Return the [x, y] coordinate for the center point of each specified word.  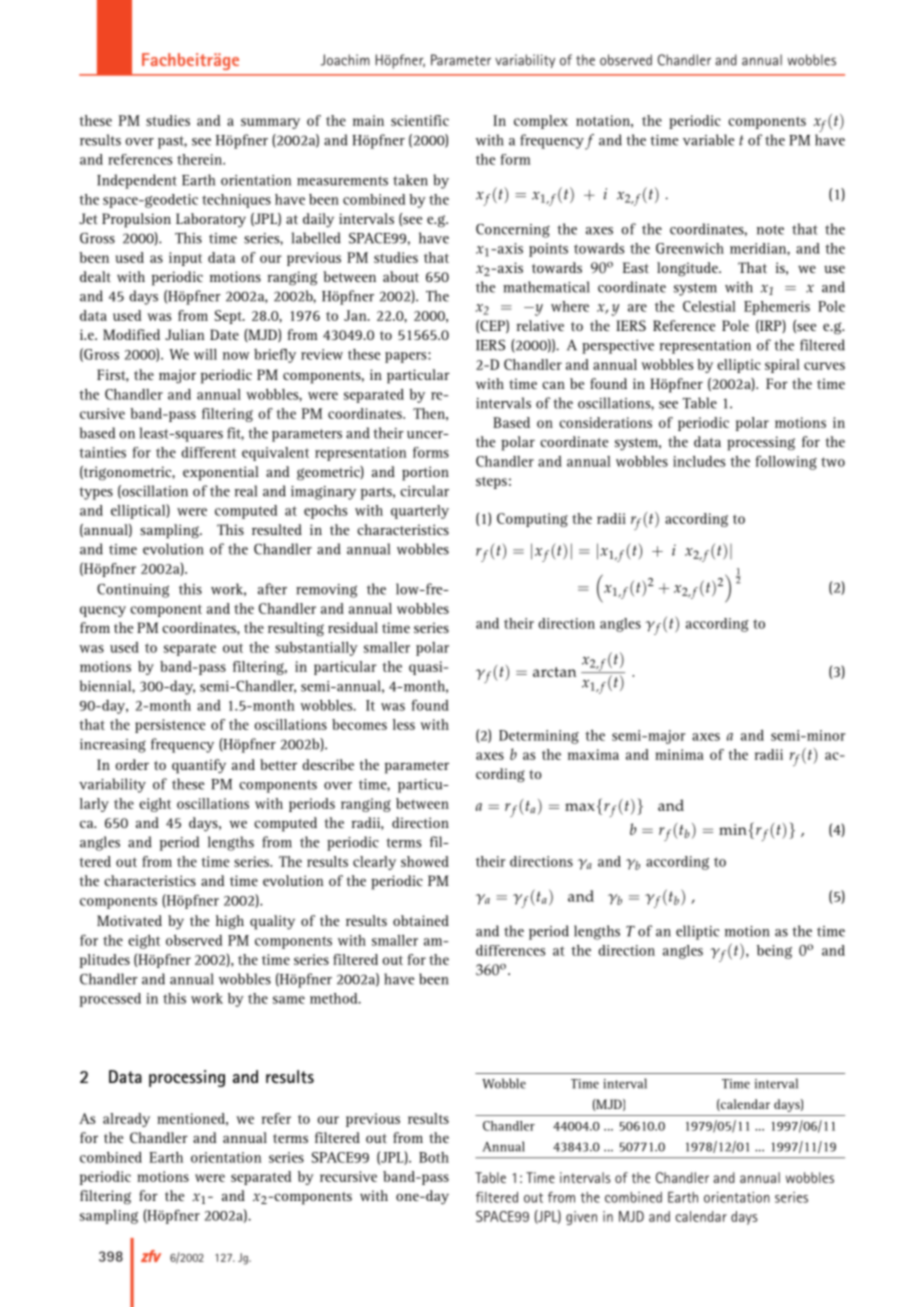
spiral [782, 366]
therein [201, 159]
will [205, 354]
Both [434, 1157]
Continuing [133, 591]
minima [679, 754]
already [126, 1120]
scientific [420, 120]
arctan [554, 672]
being [774, 952]
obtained [421, 920]
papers [407, 357]
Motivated [129, 920]
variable [709, 140]
